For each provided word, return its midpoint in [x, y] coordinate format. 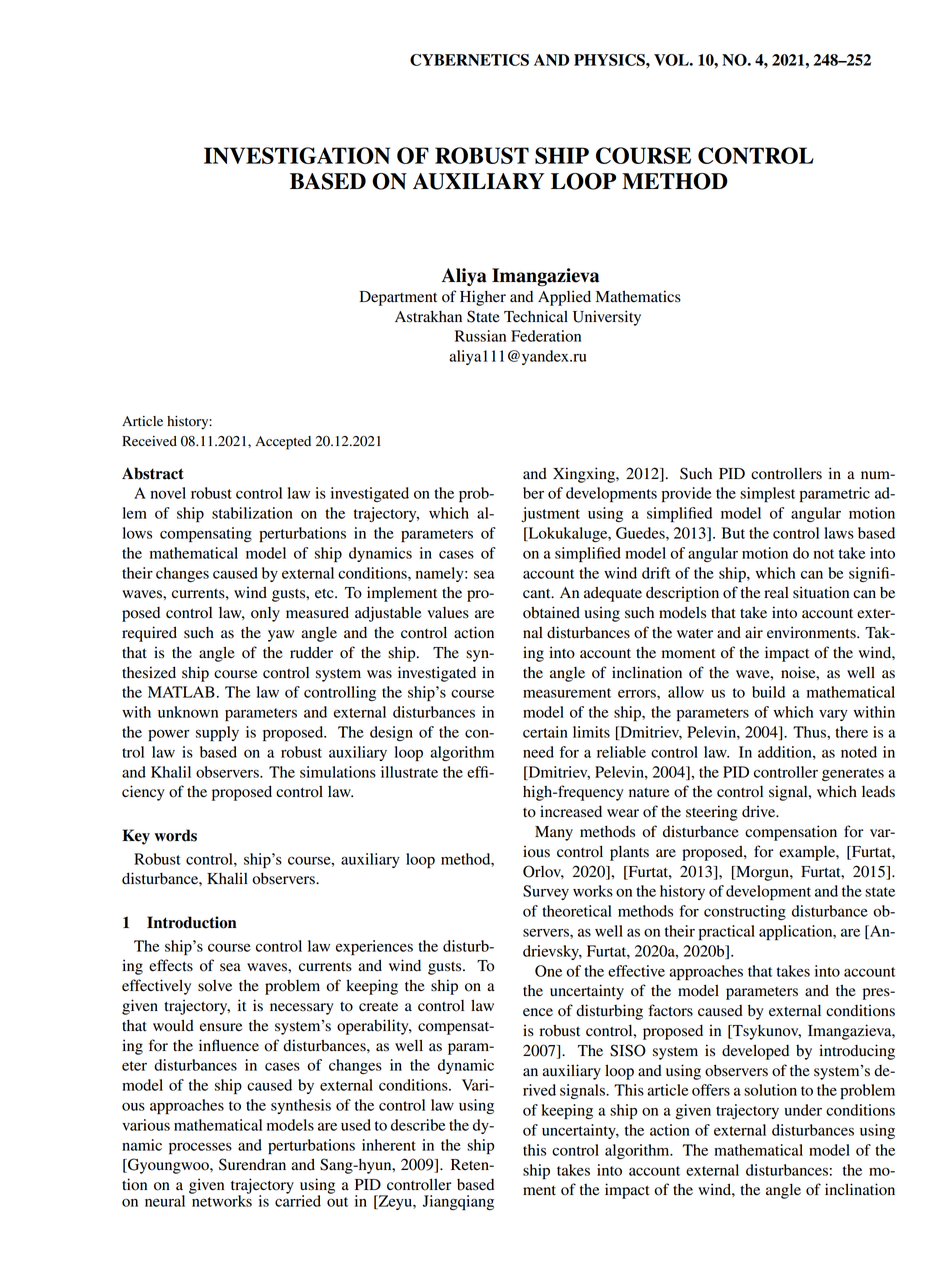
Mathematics [638, 296]
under [803, 1110]
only [265, 614]
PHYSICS [610, 60]
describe [418, 1125]
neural [165, 1201]
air [754, 632]
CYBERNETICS [469, 60]
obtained [551, 612]
